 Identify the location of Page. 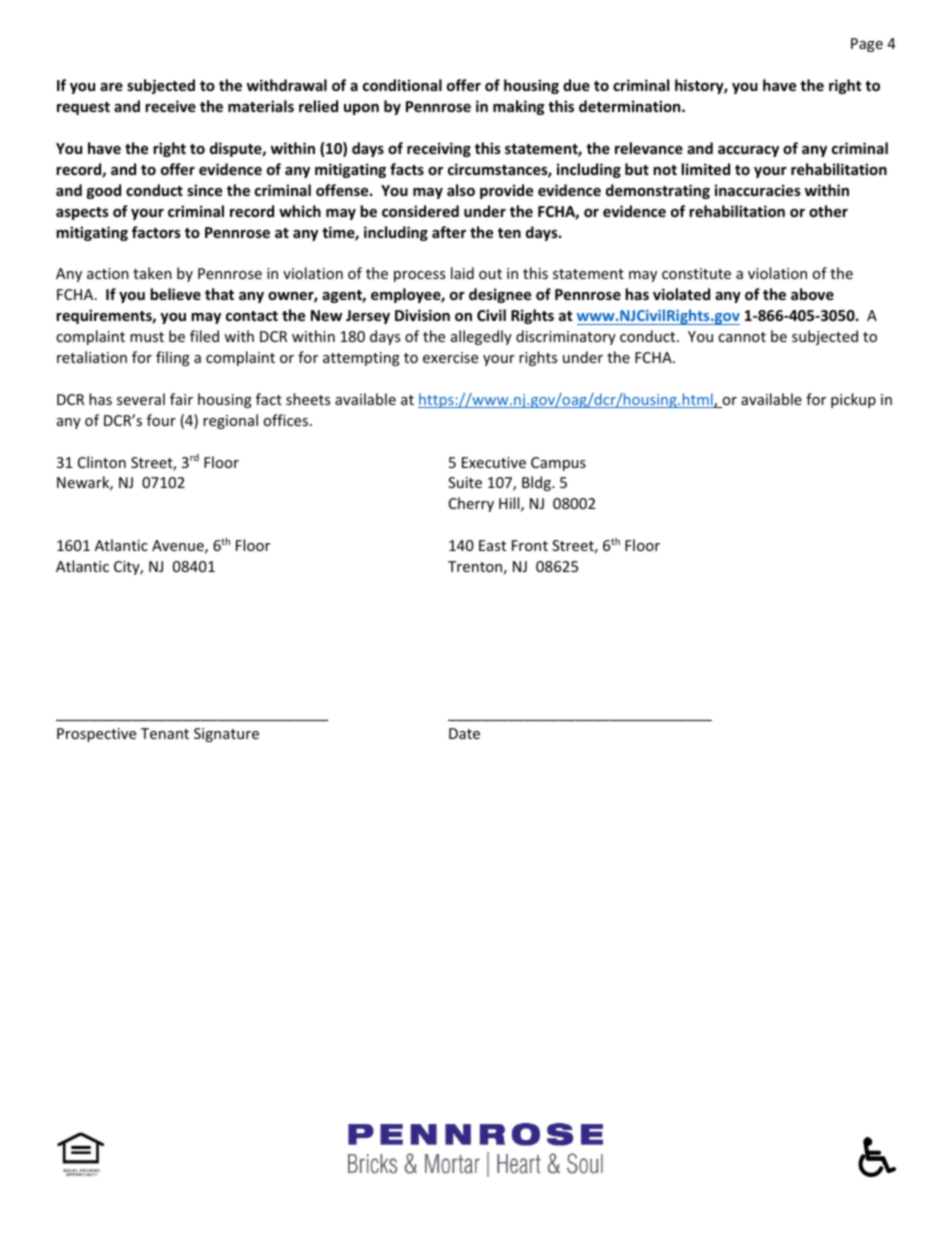
(867, 45).
